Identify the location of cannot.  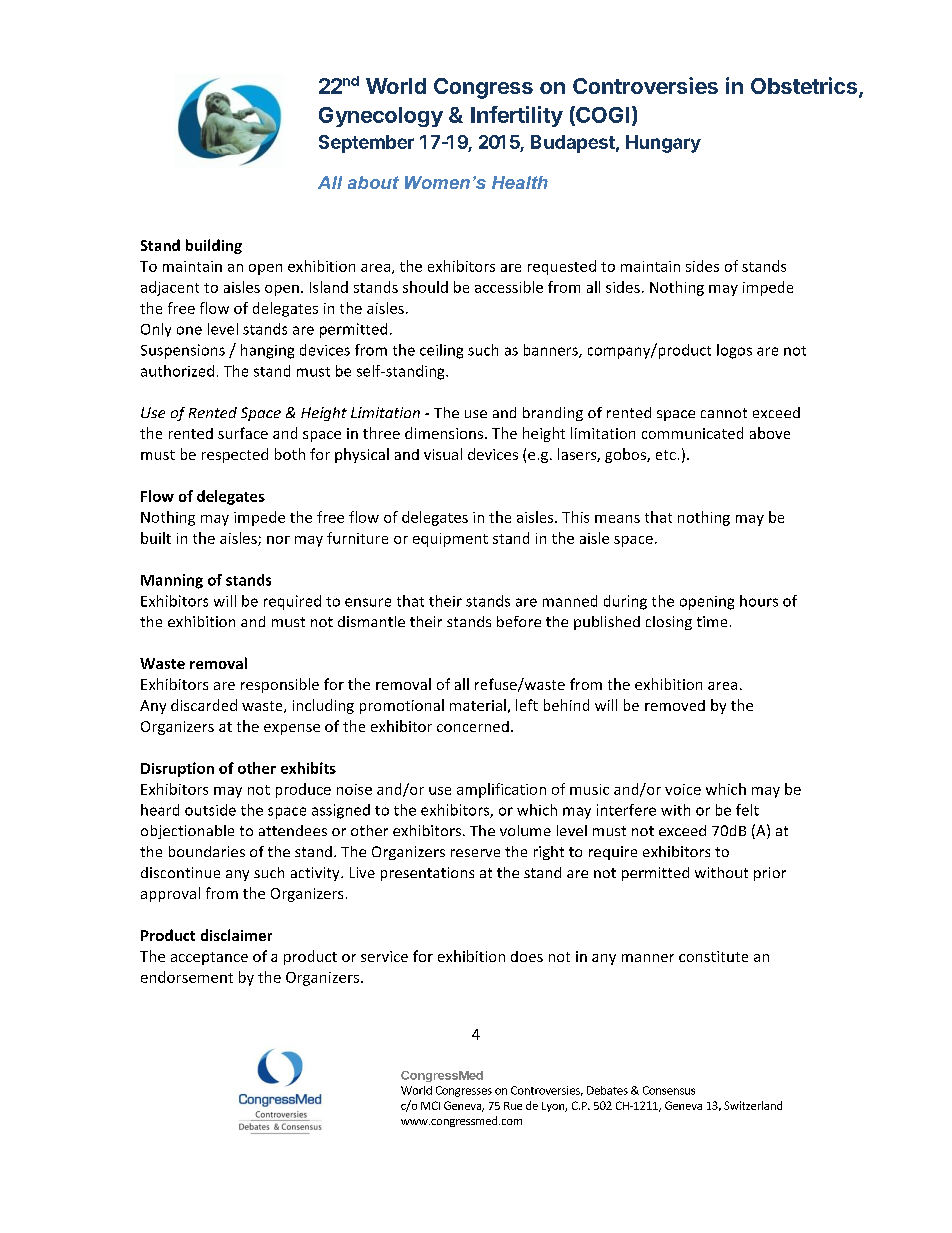
(724, 413).
